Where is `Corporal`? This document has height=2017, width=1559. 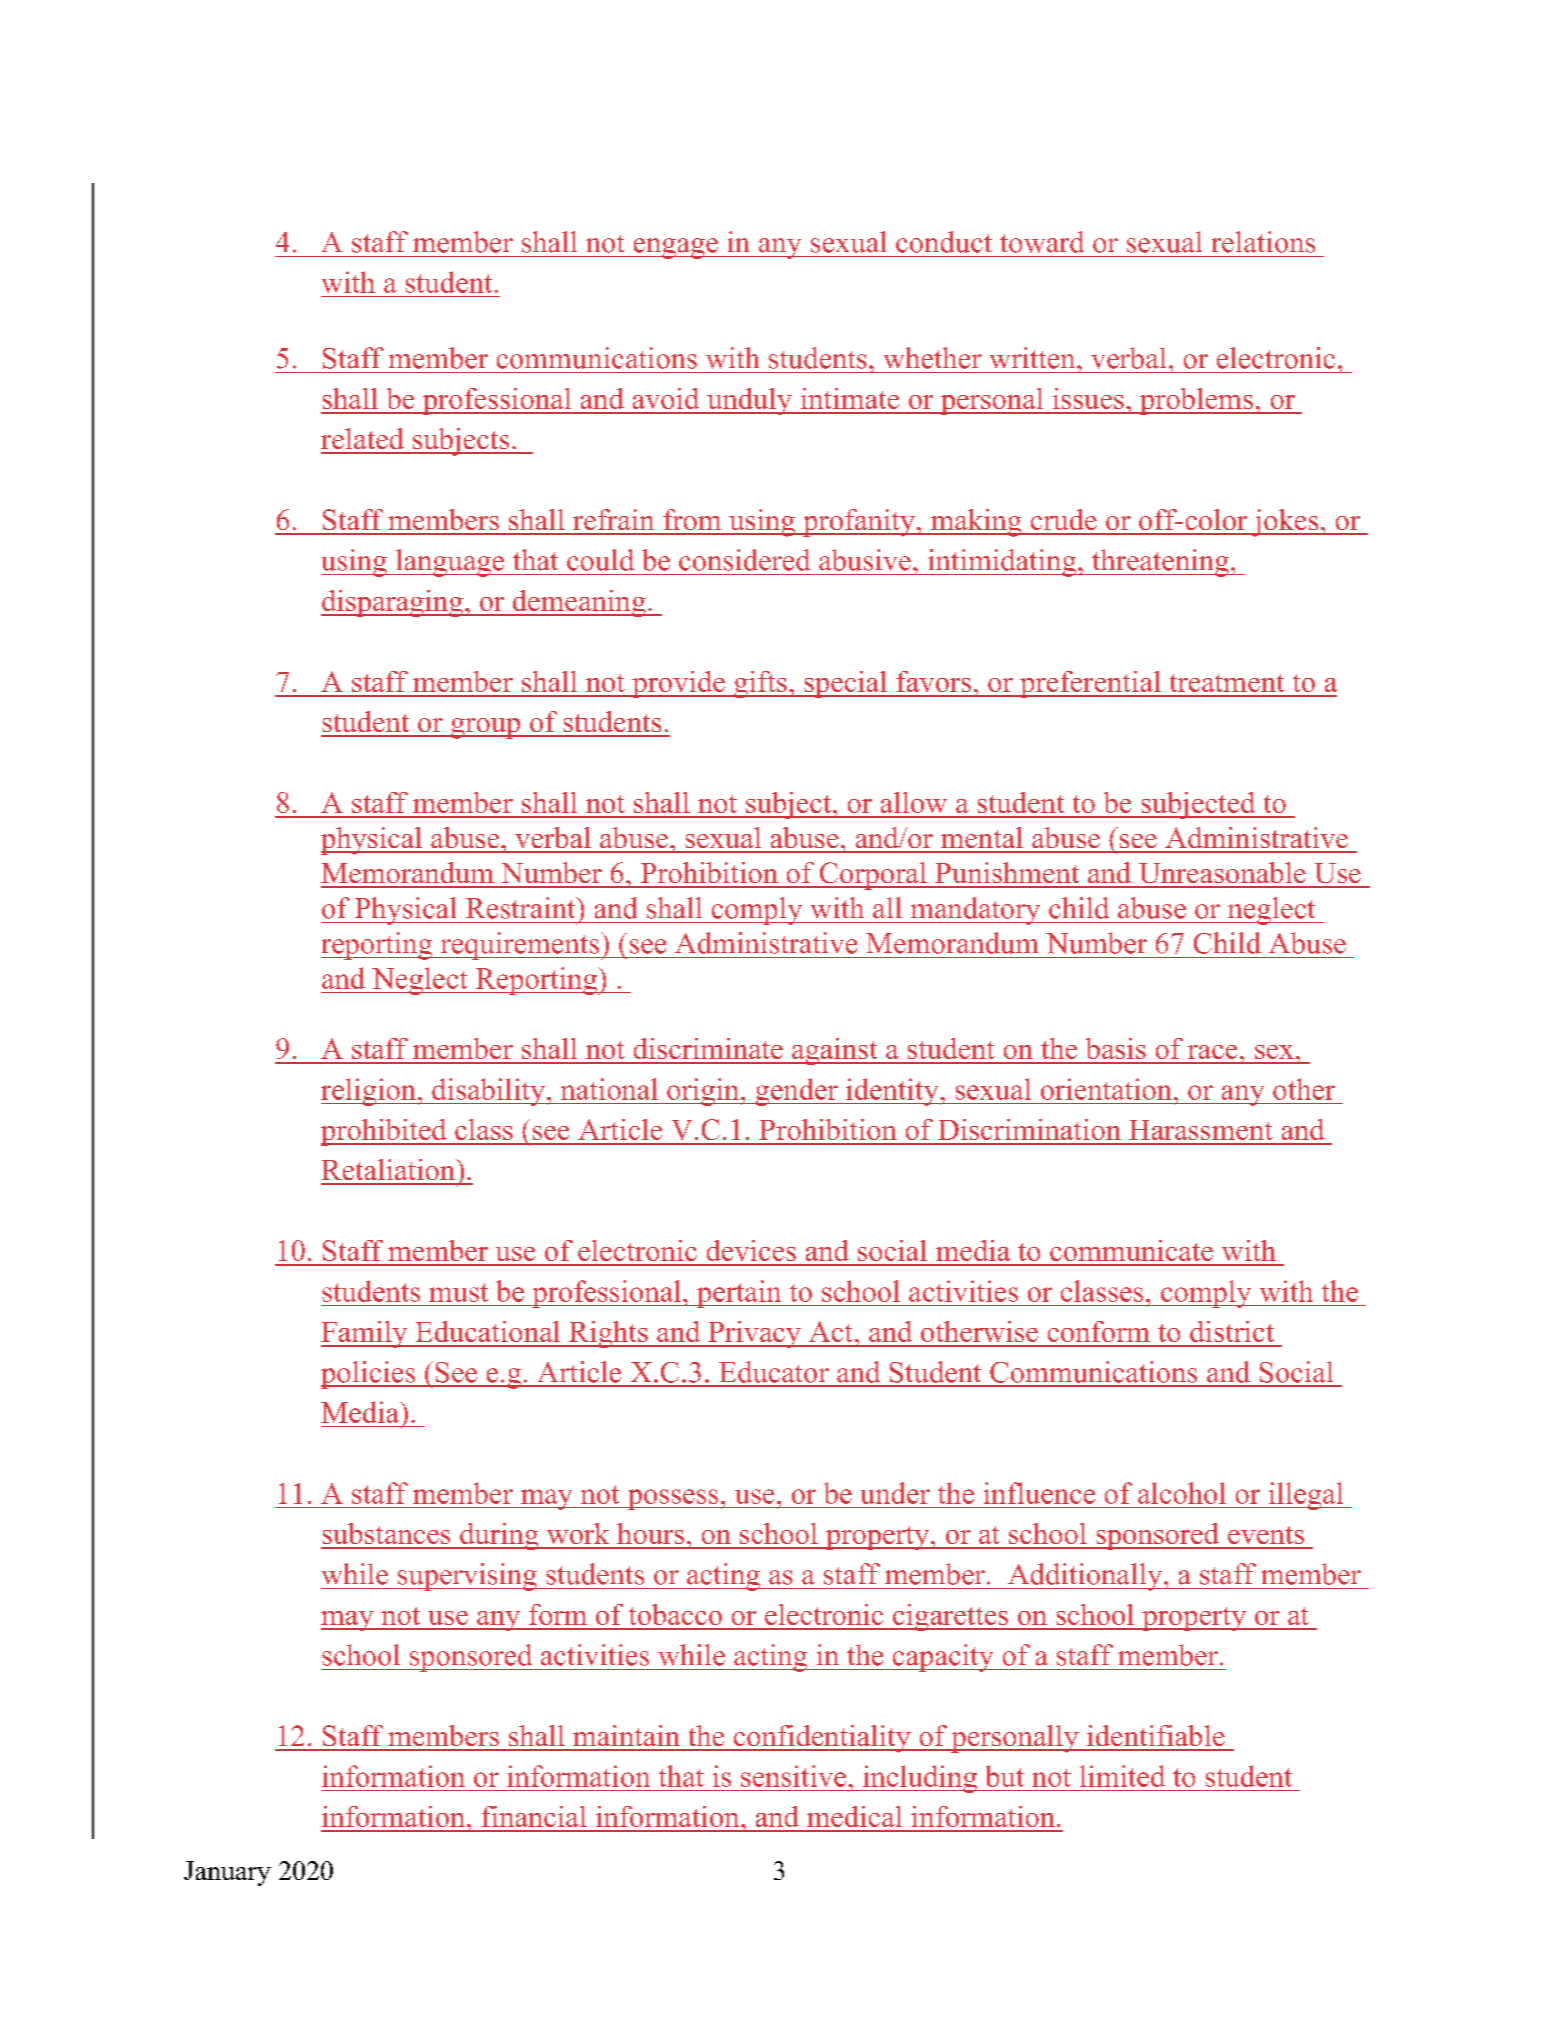
Corporal is located at coordinates (873, 876).
